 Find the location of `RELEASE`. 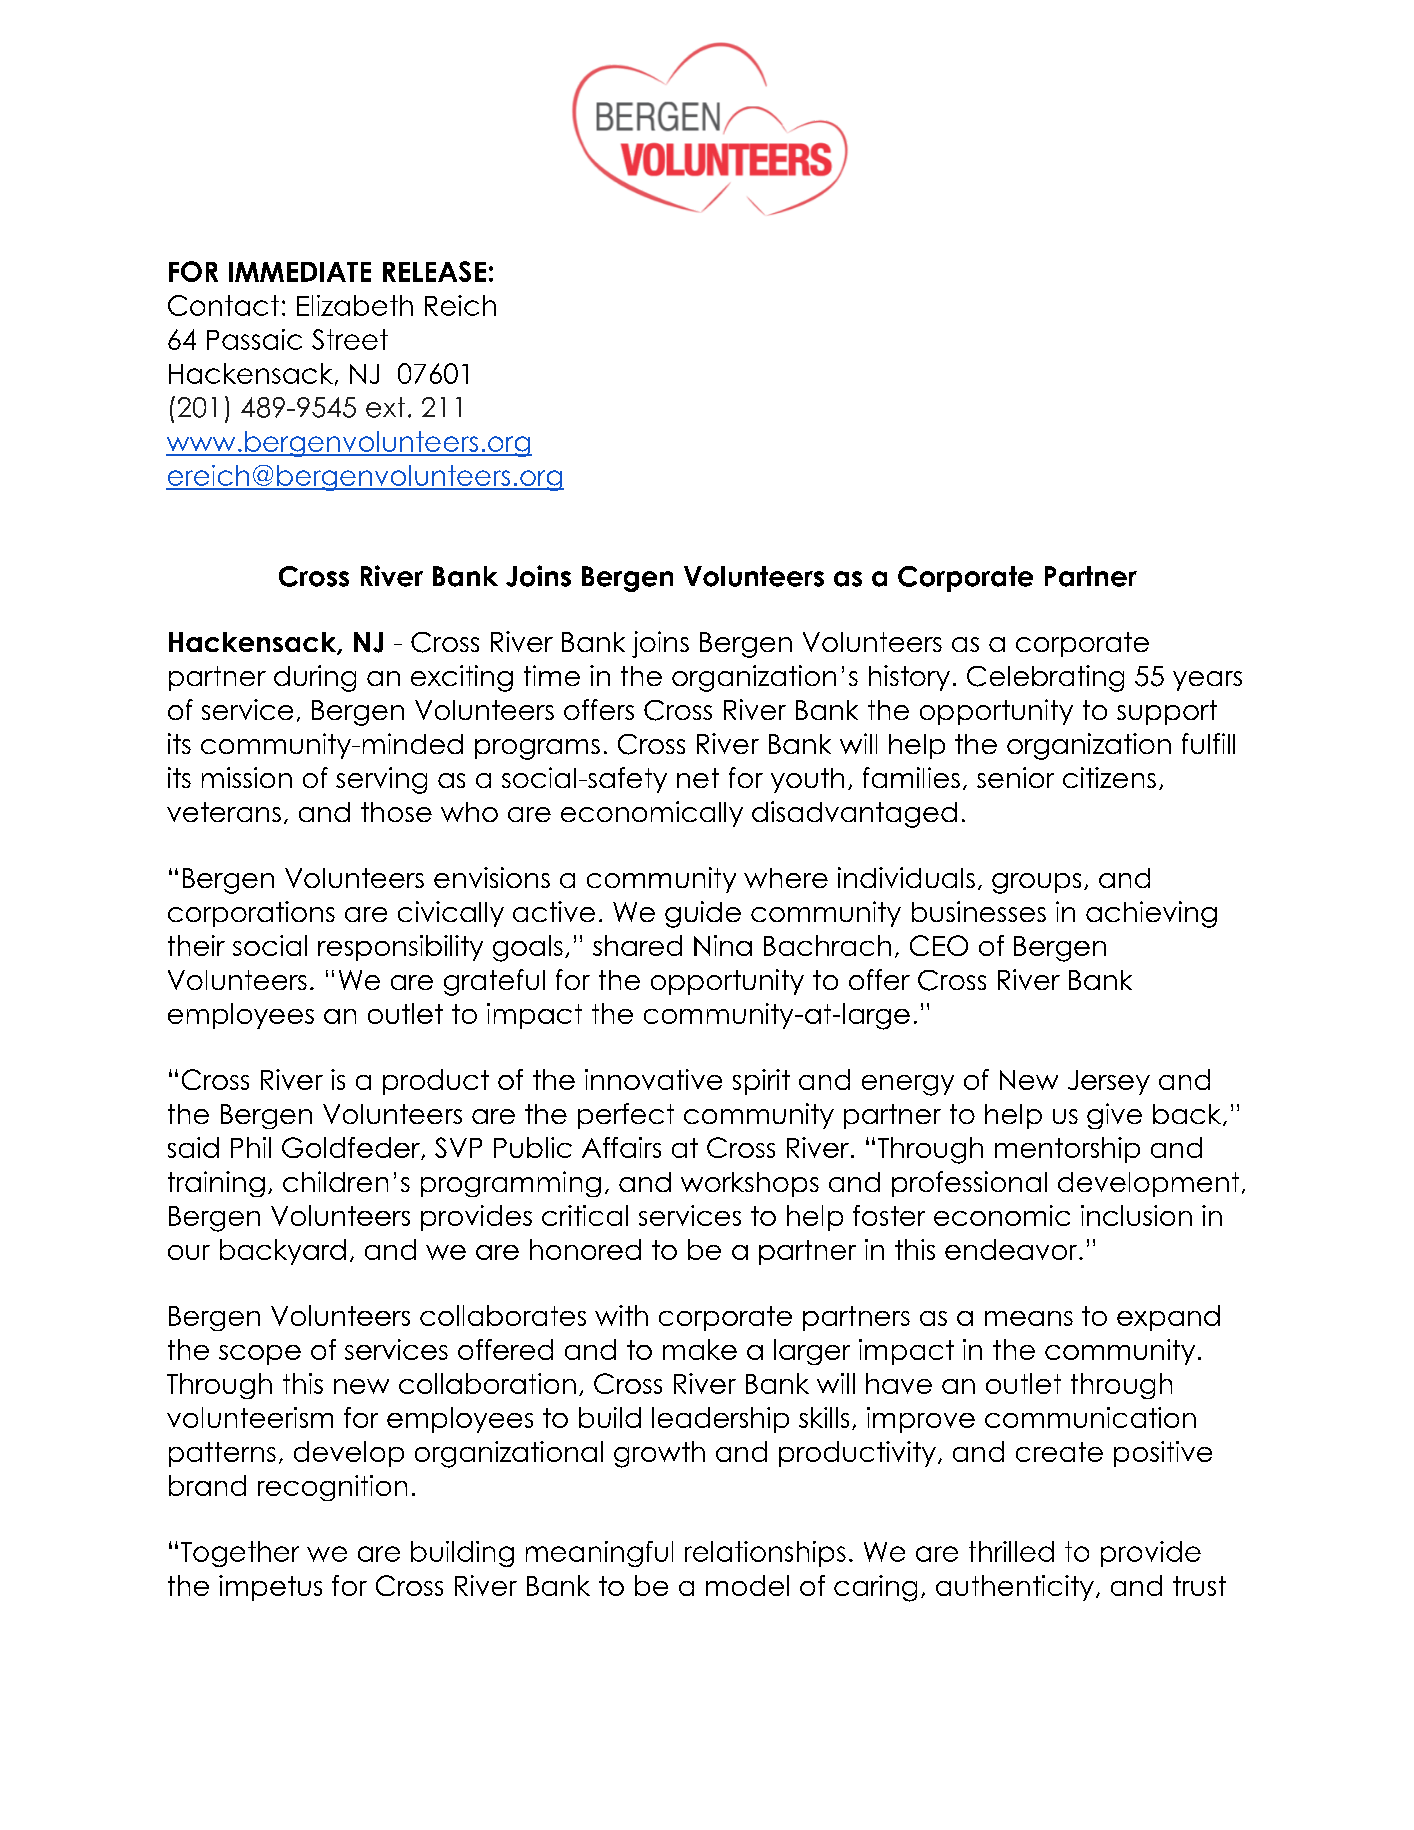

RELEASE is located at coordinates (434, 271).
